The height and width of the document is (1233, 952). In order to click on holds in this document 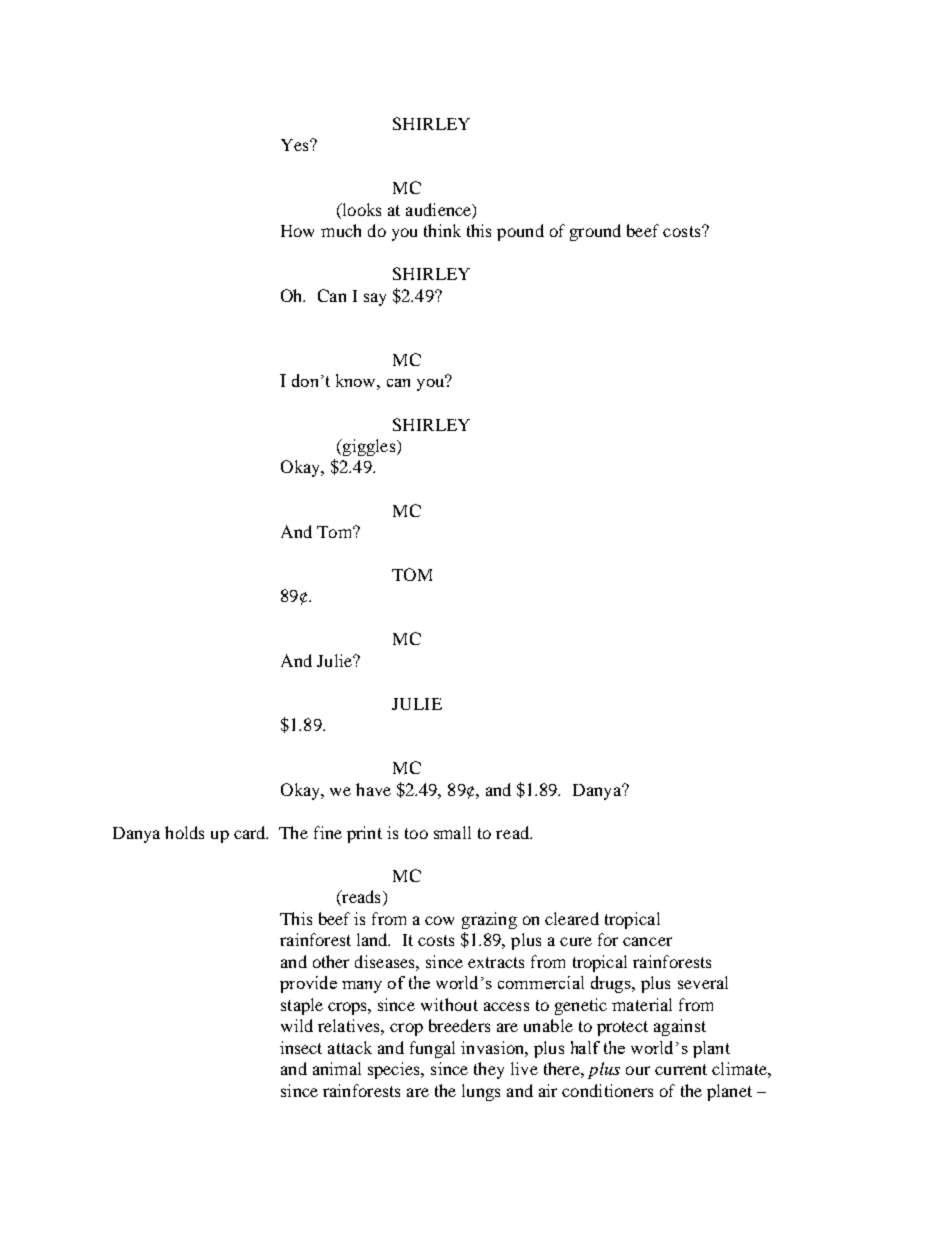, I will do `click(184, 832)`.
